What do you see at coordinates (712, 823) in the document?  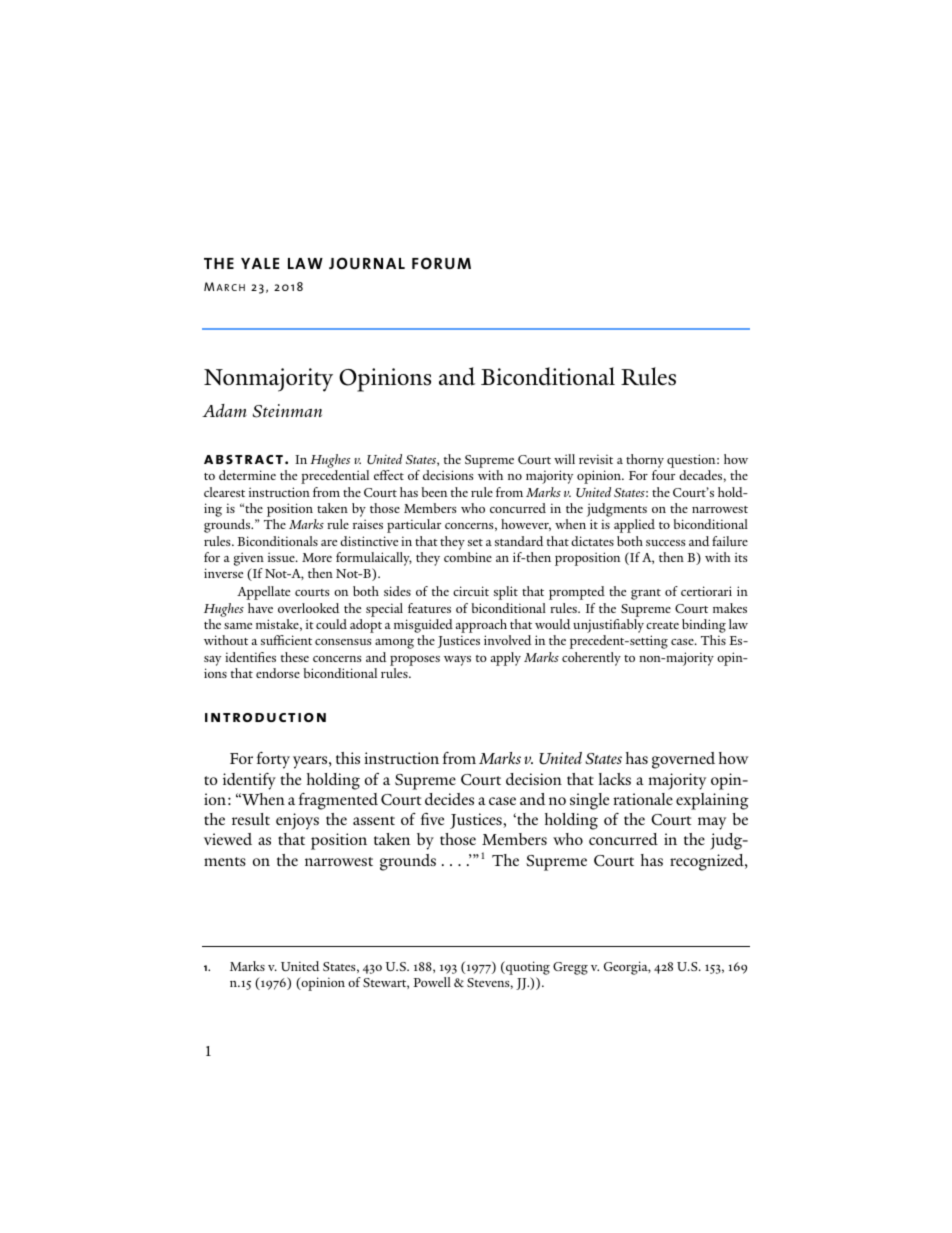 I see `may` at bounding box center [712, 823].
